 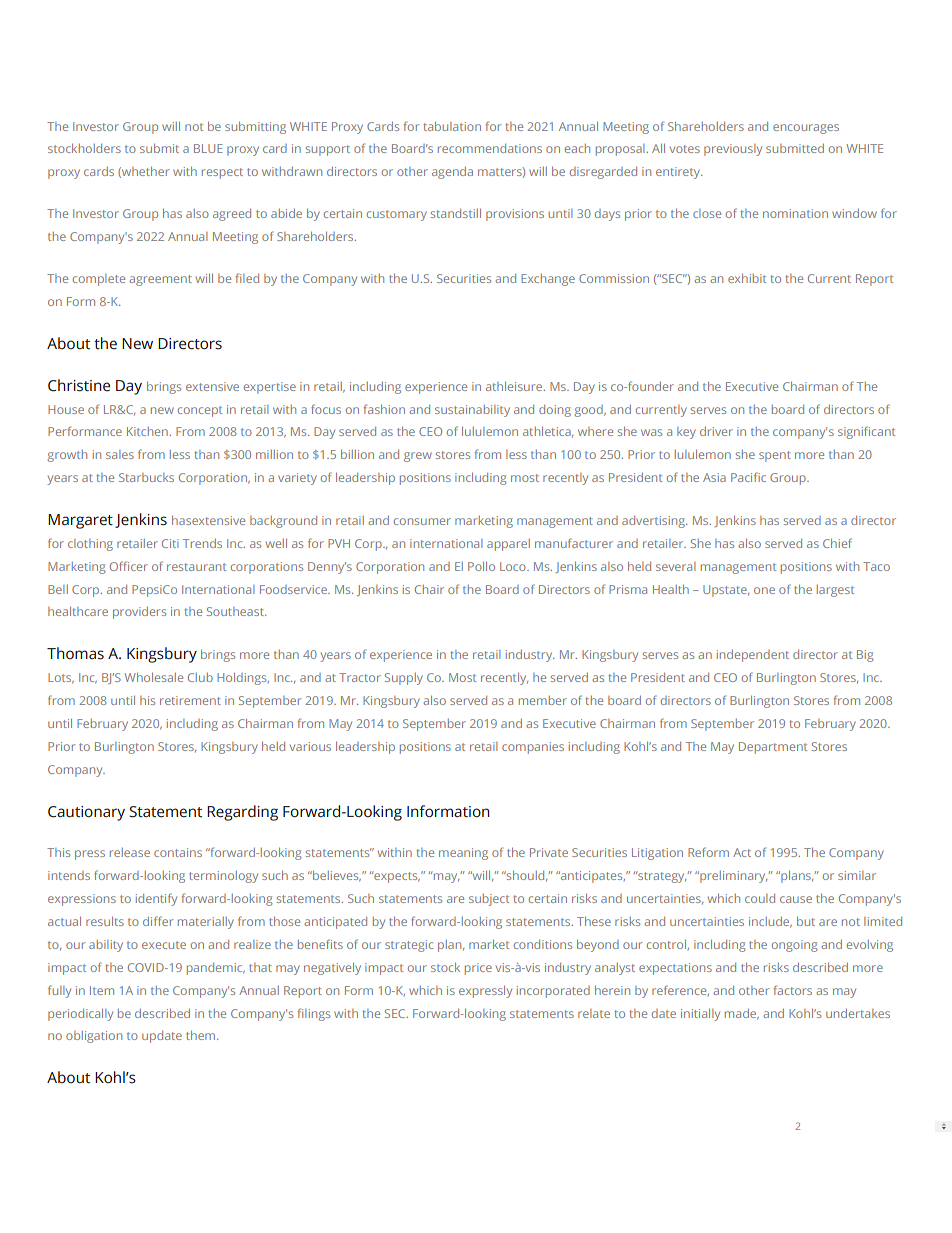 I want to click on recommendations, so click(x=490, y=148).
